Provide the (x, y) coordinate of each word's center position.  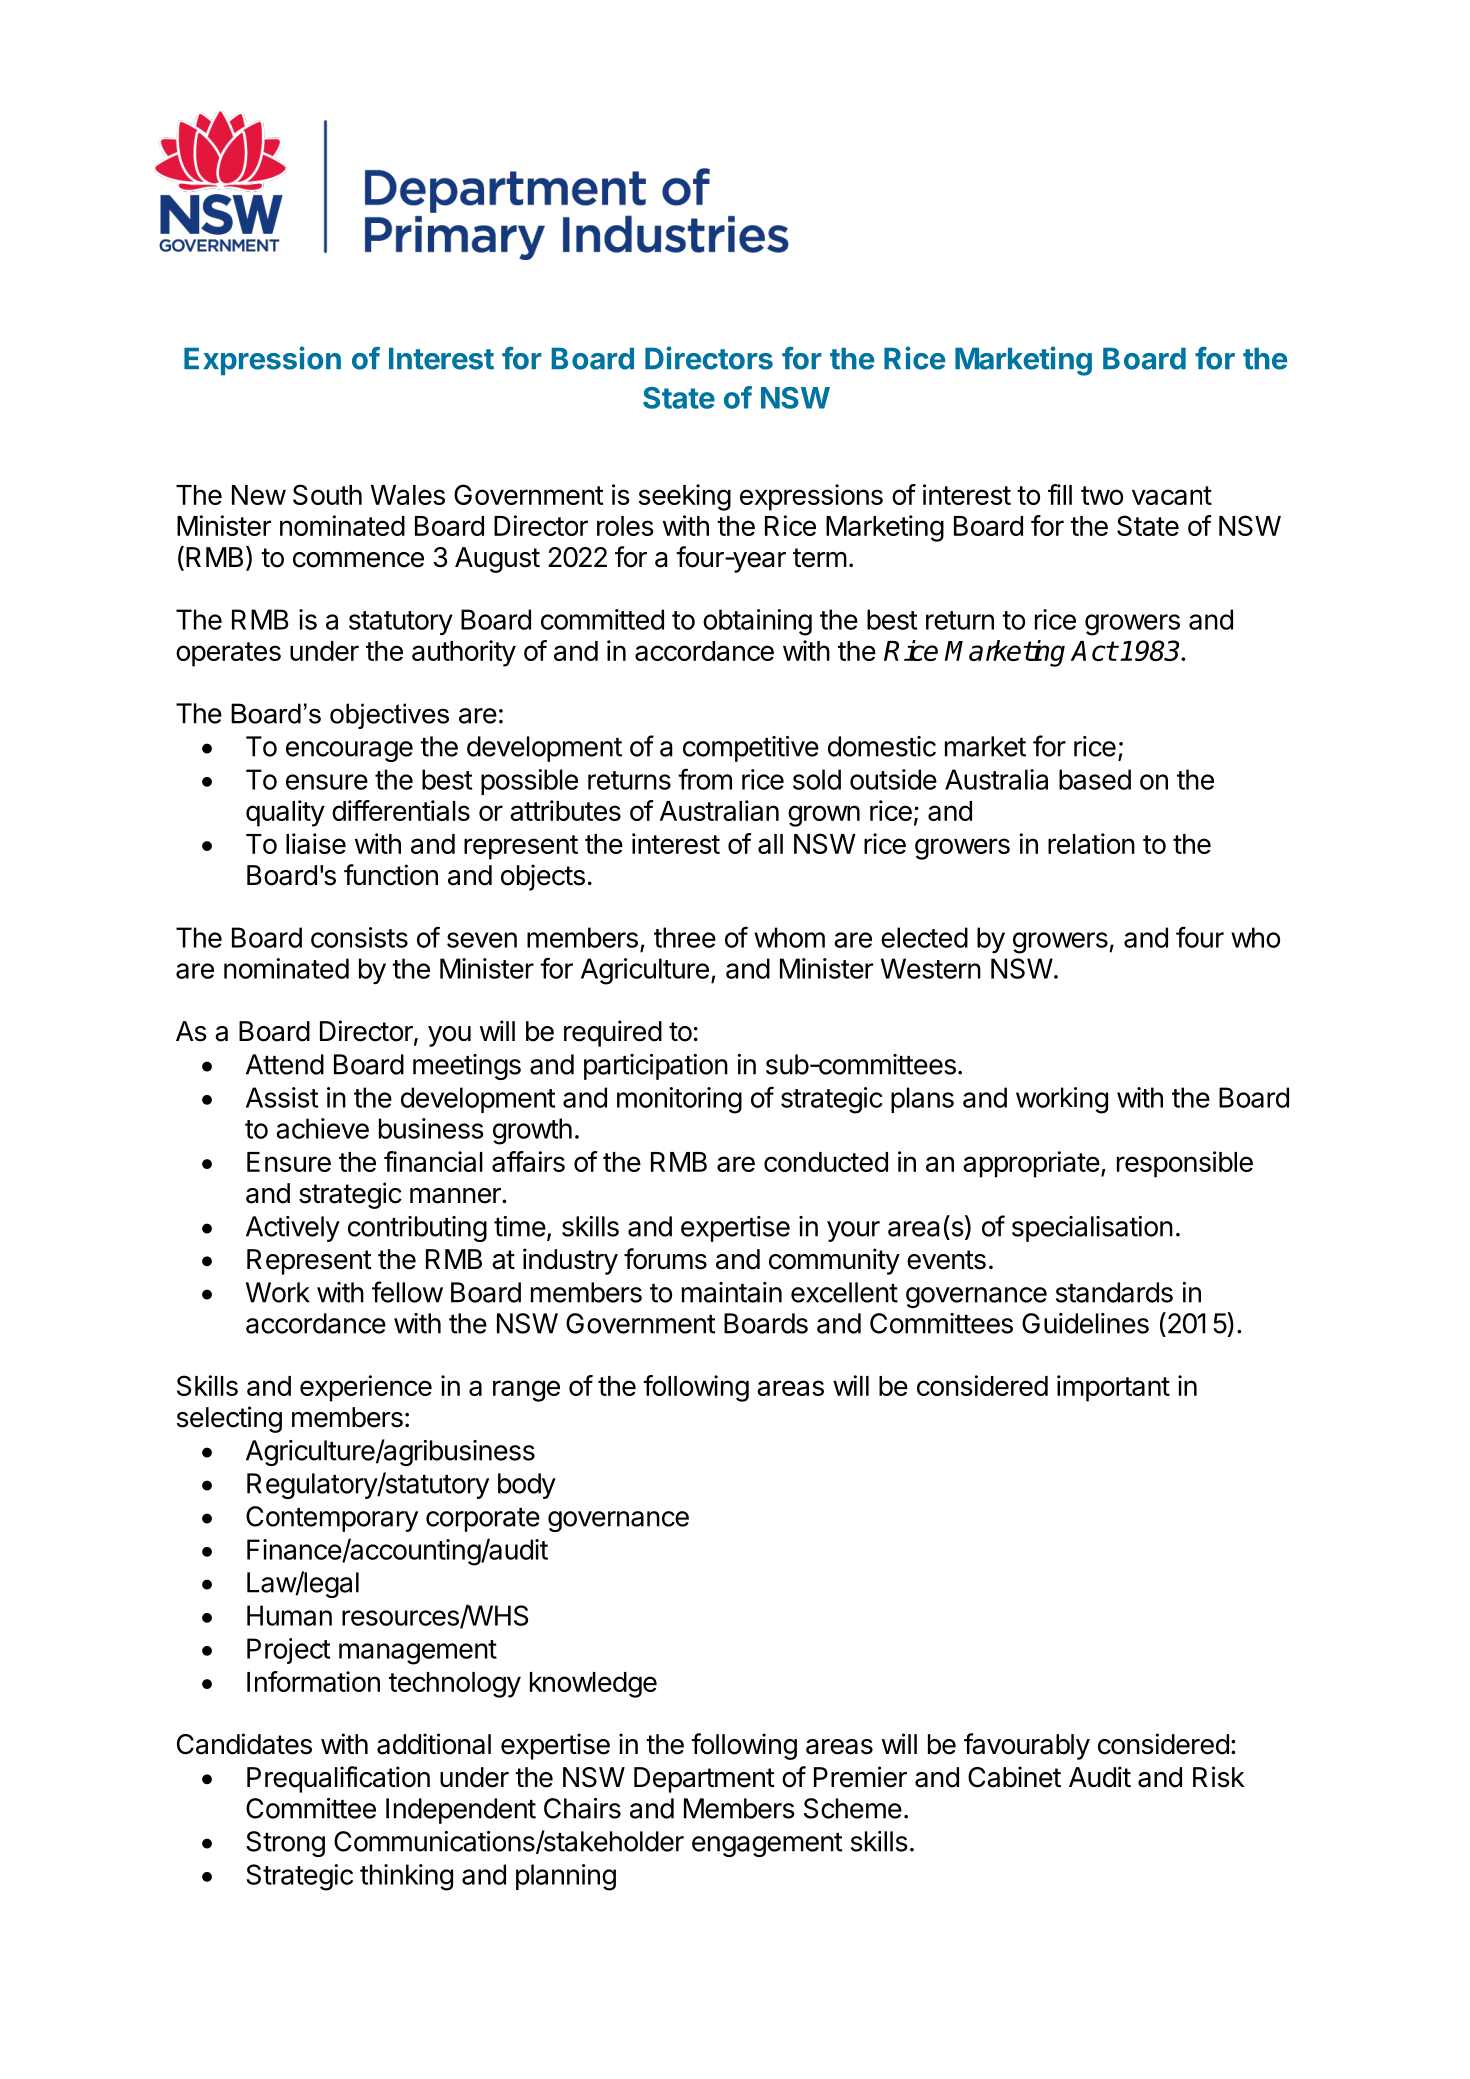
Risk (1219, 1777)
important (1113, 1388)
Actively (293, 1229)
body (527, 1486)
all (770, 844)
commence (358, 560)
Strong (285, 1844)
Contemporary (332, 1519)
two (1102, 495)
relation (1091, 843)
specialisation (1092, 1229)
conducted (826, 1162)
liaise (316, 843)
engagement (767, 1845)
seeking (685, 497)
